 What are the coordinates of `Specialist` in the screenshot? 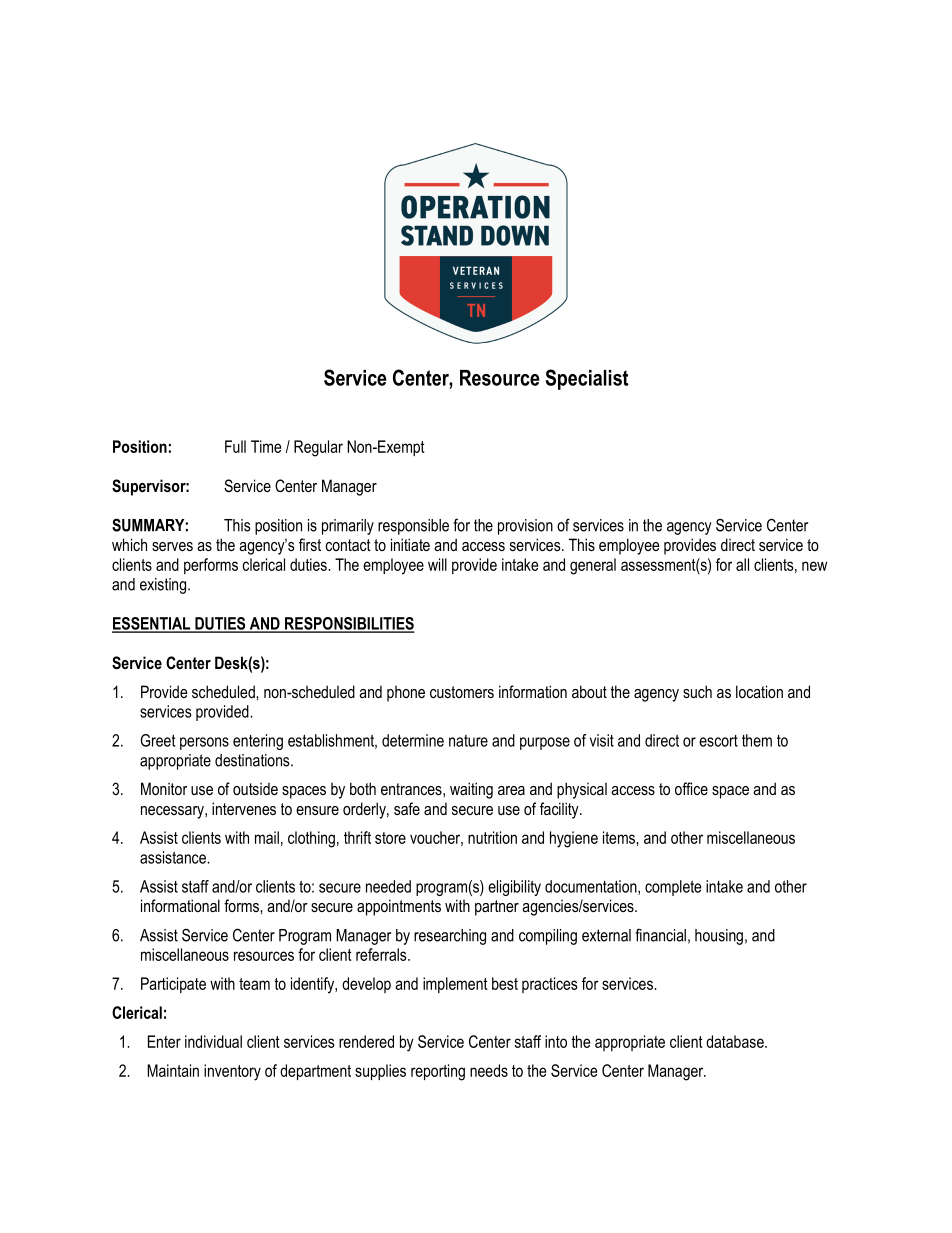 It's located at (587, 379).
